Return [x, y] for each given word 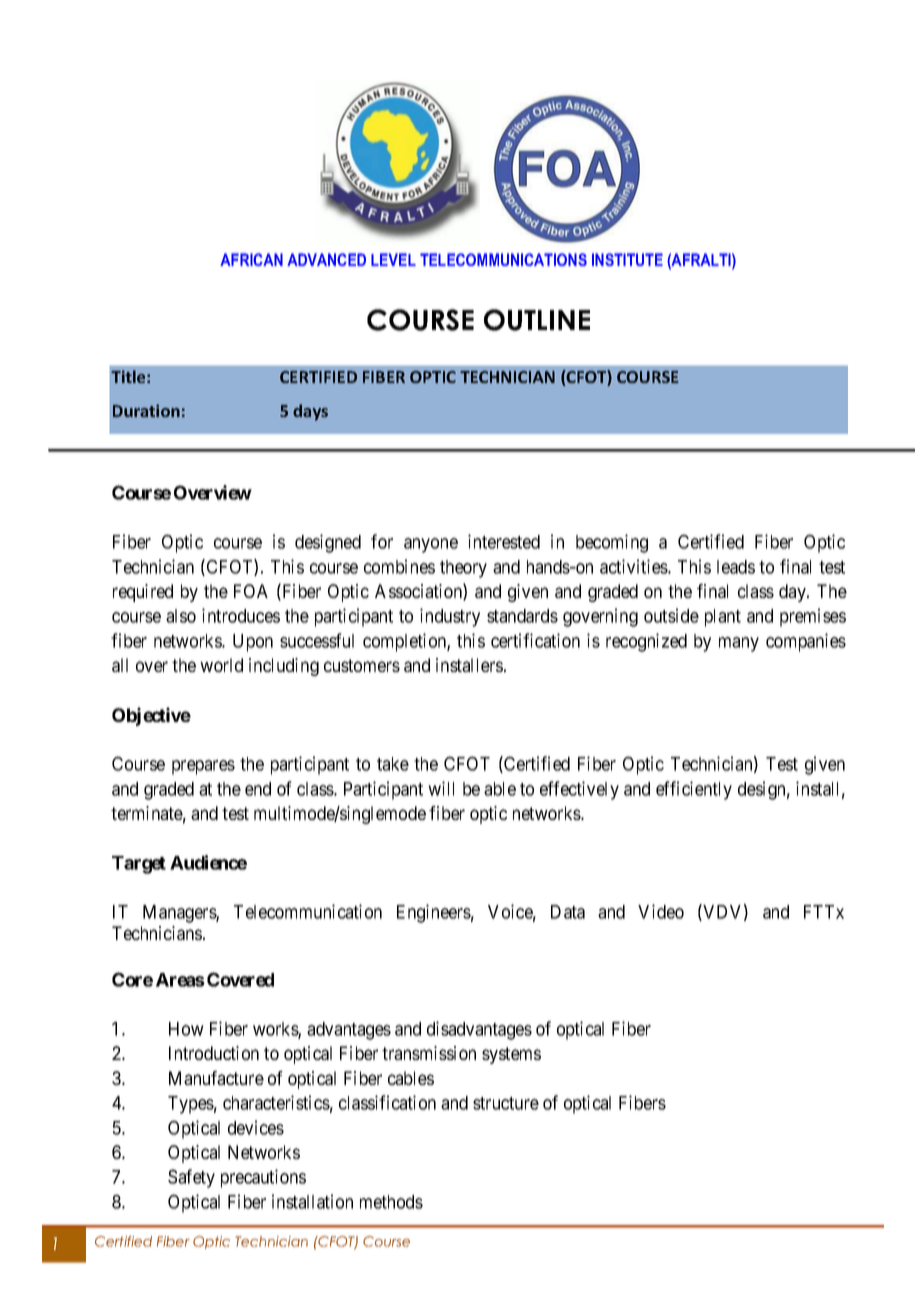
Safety [191, 1178]
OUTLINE [537, 320]
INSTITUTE [627, 259]
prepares [203, 767]
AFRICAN [251, 259]
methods [391, 1202]
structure [506, 1103]
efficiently [694, 790]
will [441, 788]
